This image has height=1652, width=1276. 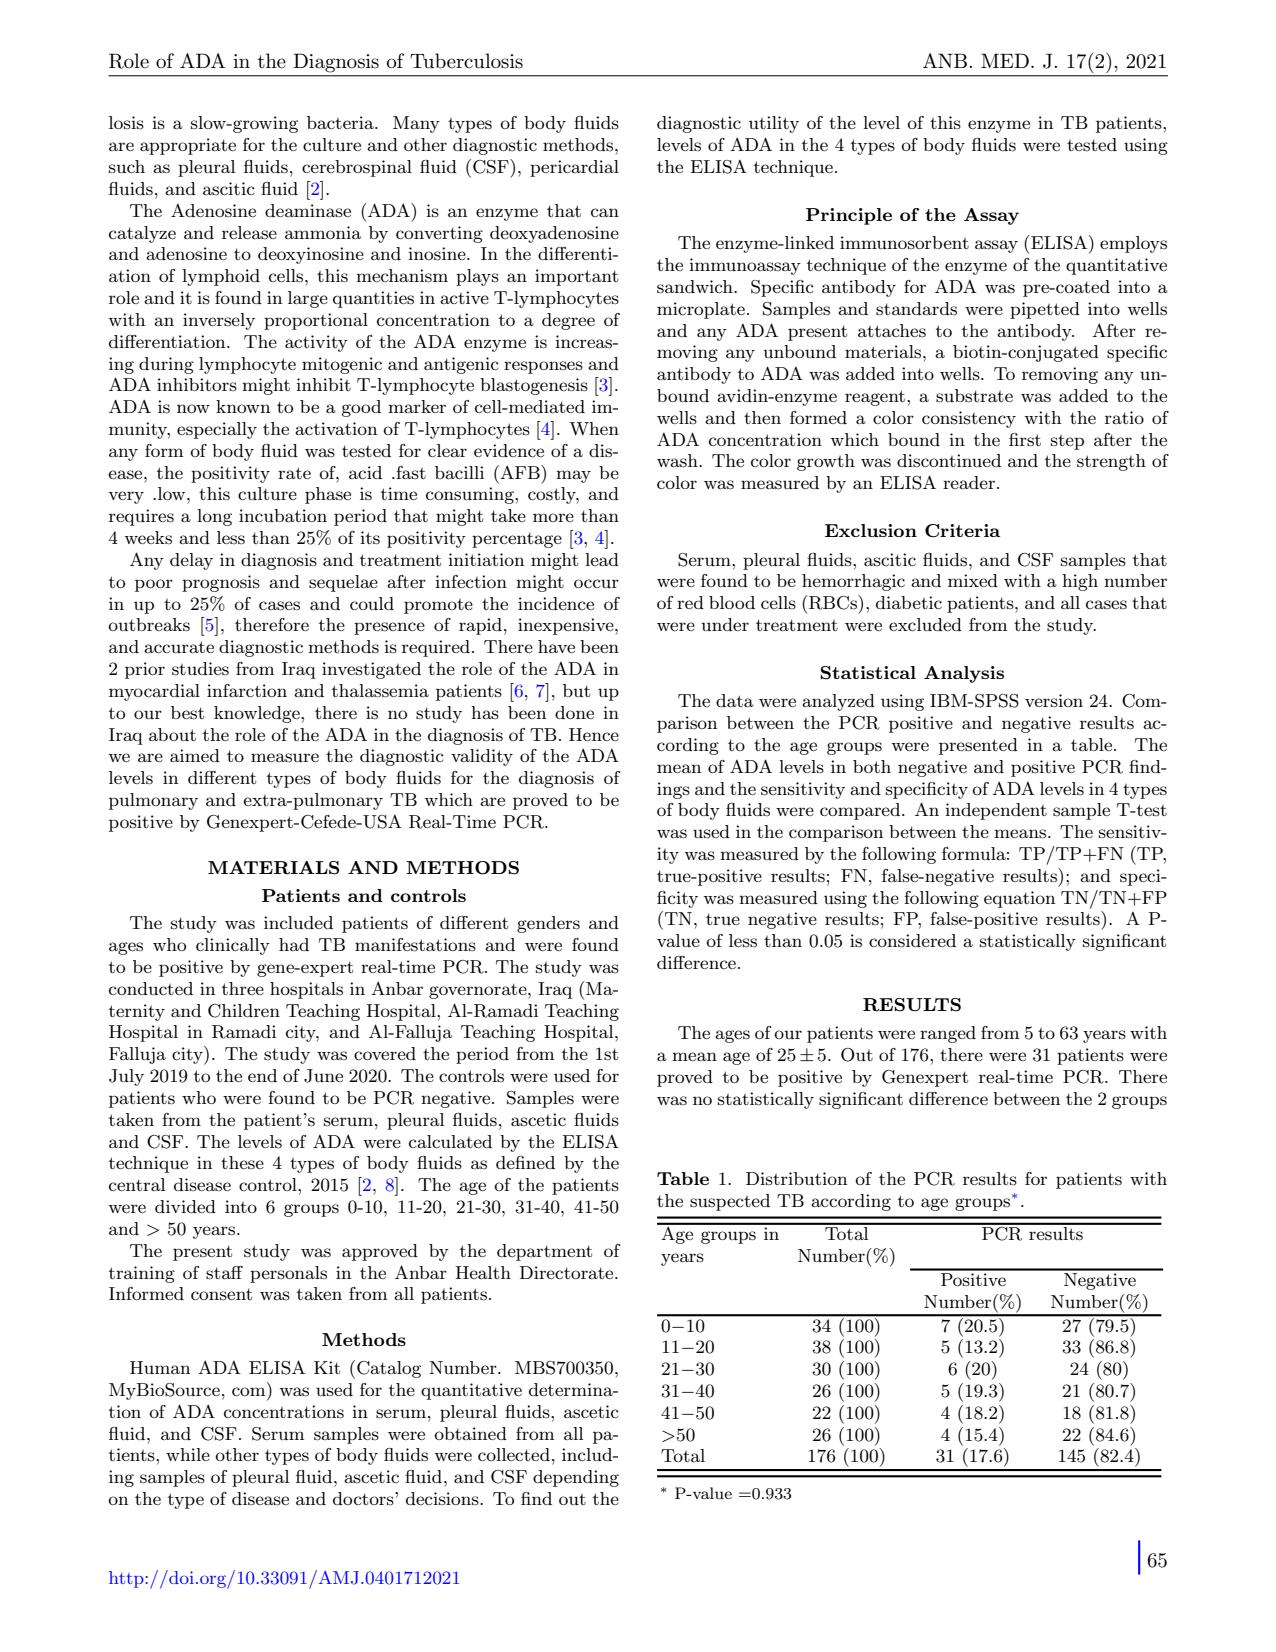 What do you see at coordinates (188, 146) in the image?
I see `appropriate` at bounding box center [188, 146].
